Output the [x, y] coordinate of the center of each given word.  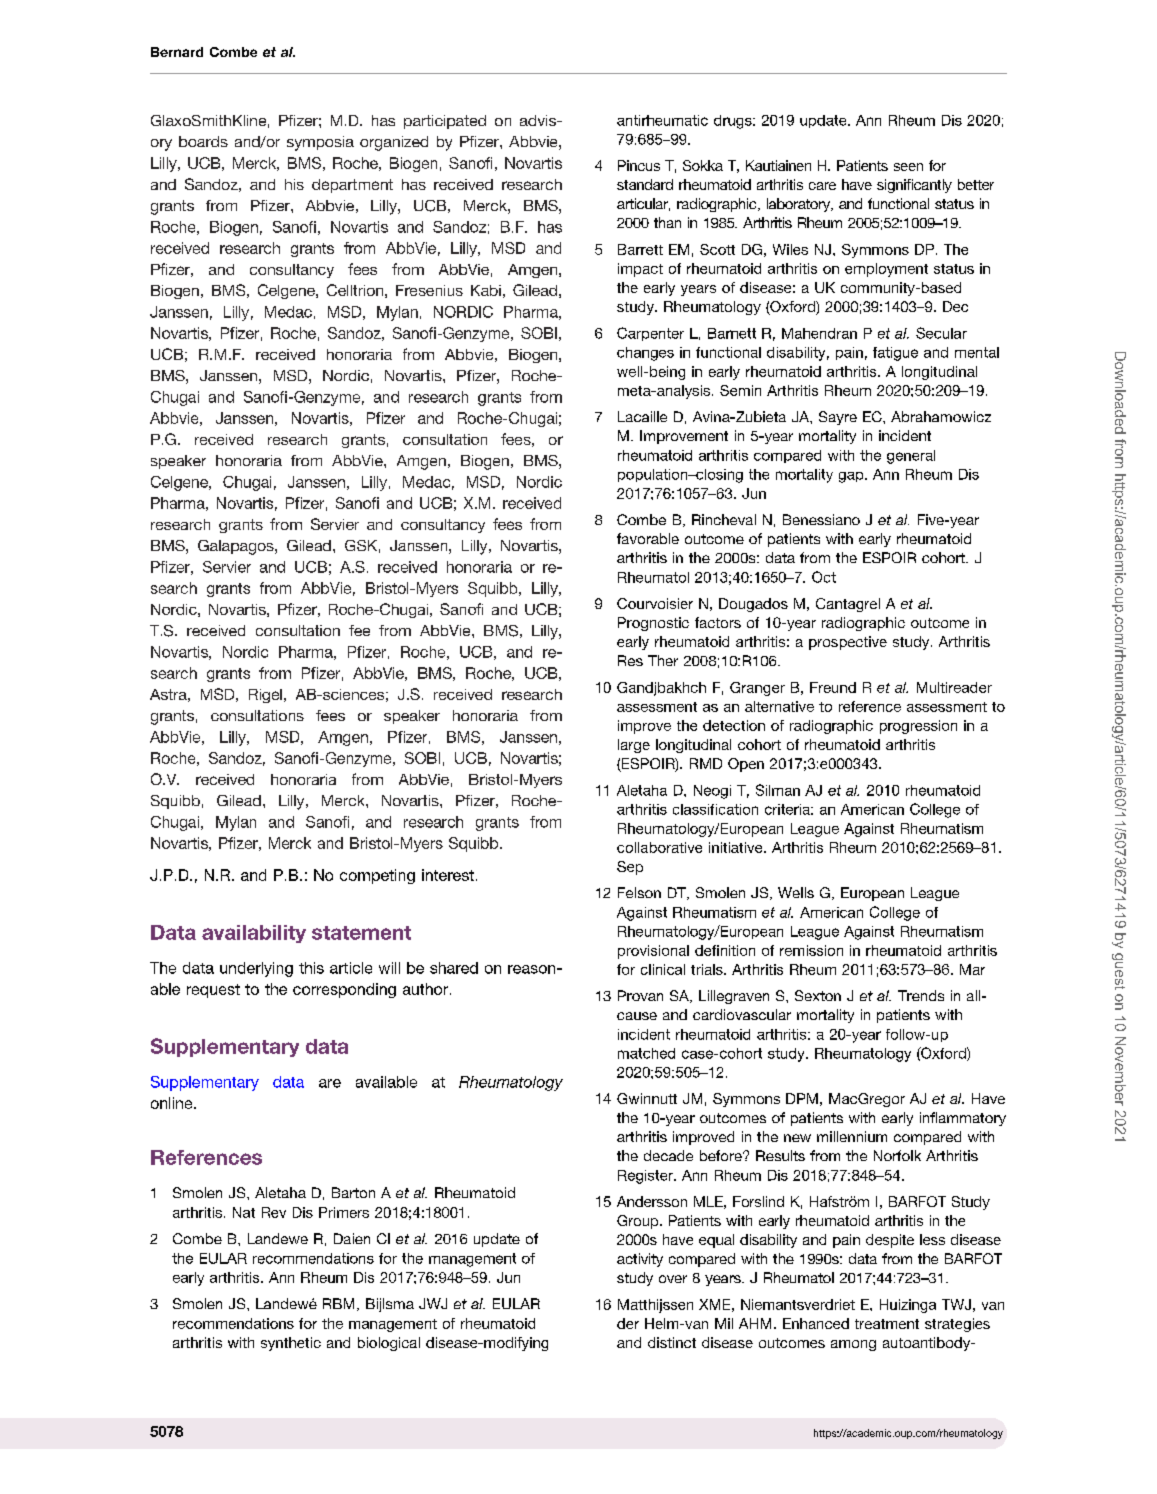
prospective [848, 643]
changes [645, 354]
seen [908, 167]
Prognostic [653, 624]
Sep [630, 868]
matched [646, 1053]
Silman [778, 790]
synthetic [291, 1344]
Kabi [486, 290]
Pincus [639, 165]
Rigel [265, 696]
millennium [852, 1136]
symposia [320, 143]
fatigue [895, 354]
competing [377, 876]
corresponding [344, 990]
